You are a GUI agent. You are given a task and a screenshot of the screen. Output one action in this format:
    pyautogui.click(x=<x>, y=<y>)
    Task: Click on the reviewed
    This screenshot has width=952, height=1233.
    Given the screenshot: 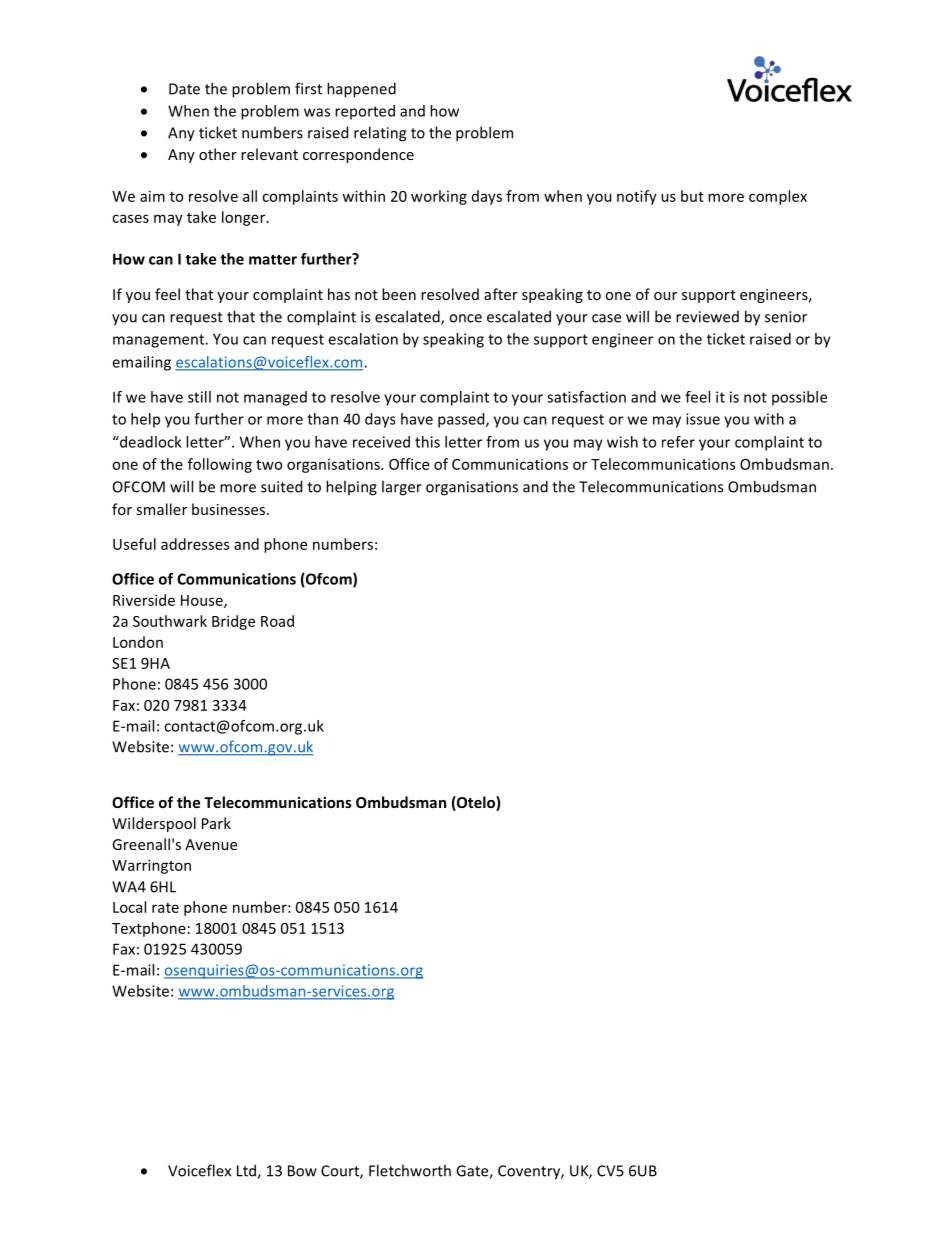 What is the action you would take?
    pyautogui.click(x=707, y=317)
